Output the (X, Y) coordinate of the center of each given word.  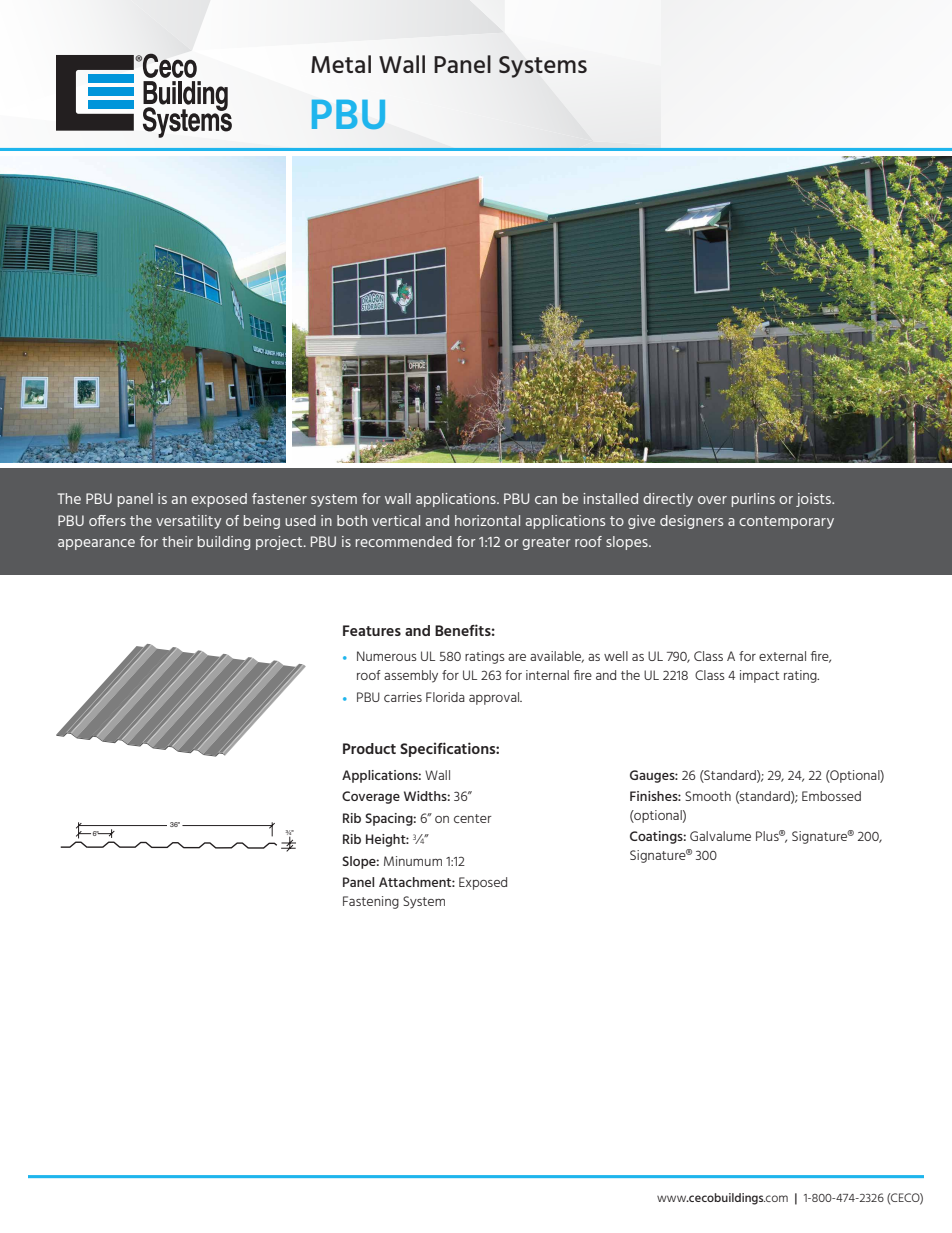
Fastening (371, 902)
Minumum (413, 861)
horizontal (487, 520)
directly (668, 500)
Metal (341, 64)
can (546, 500)
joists (815, 500)
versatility (188, 522)
